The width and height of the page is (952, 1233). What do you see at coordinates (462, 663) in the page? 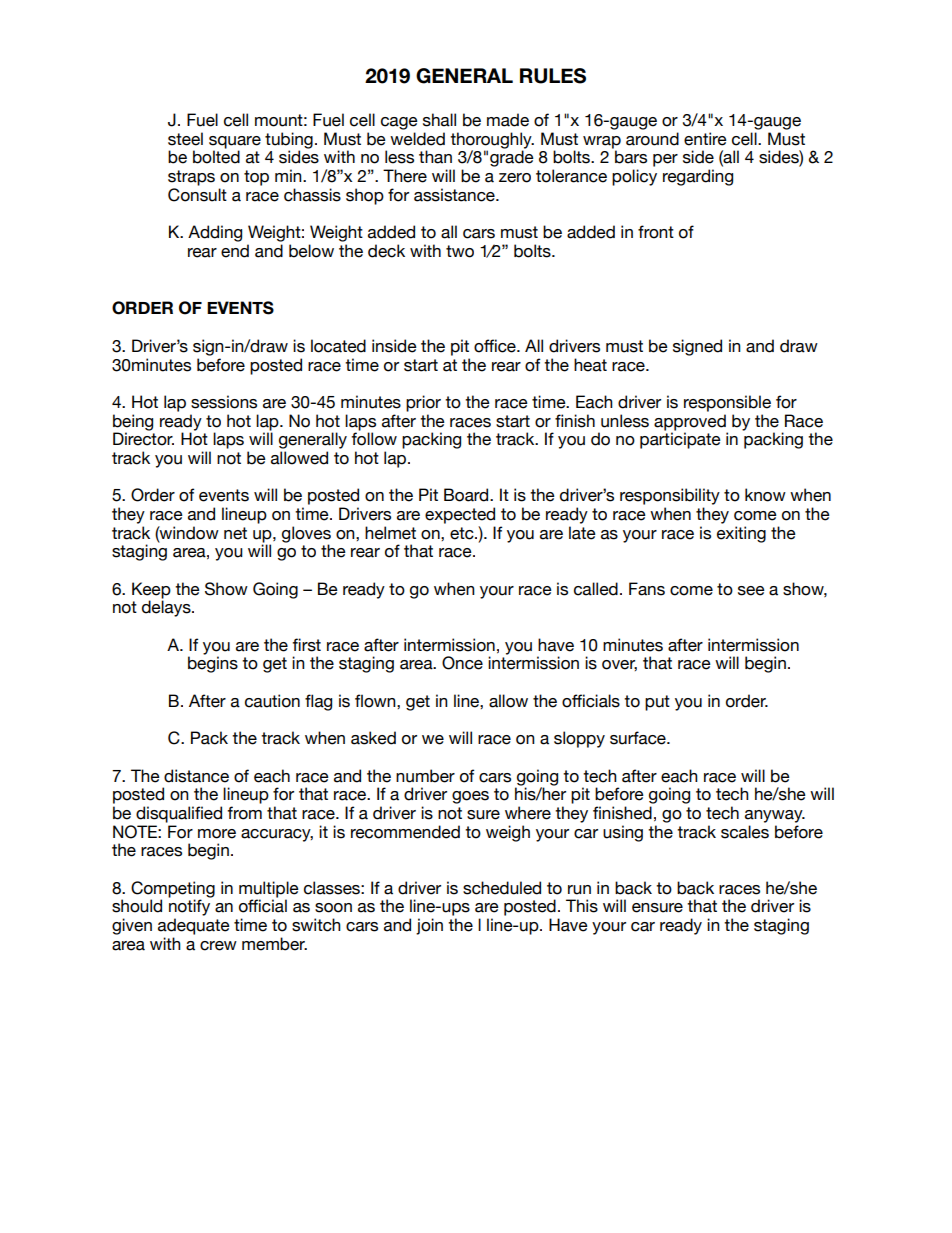
I see `Once` at bounding box center [462, 663].
